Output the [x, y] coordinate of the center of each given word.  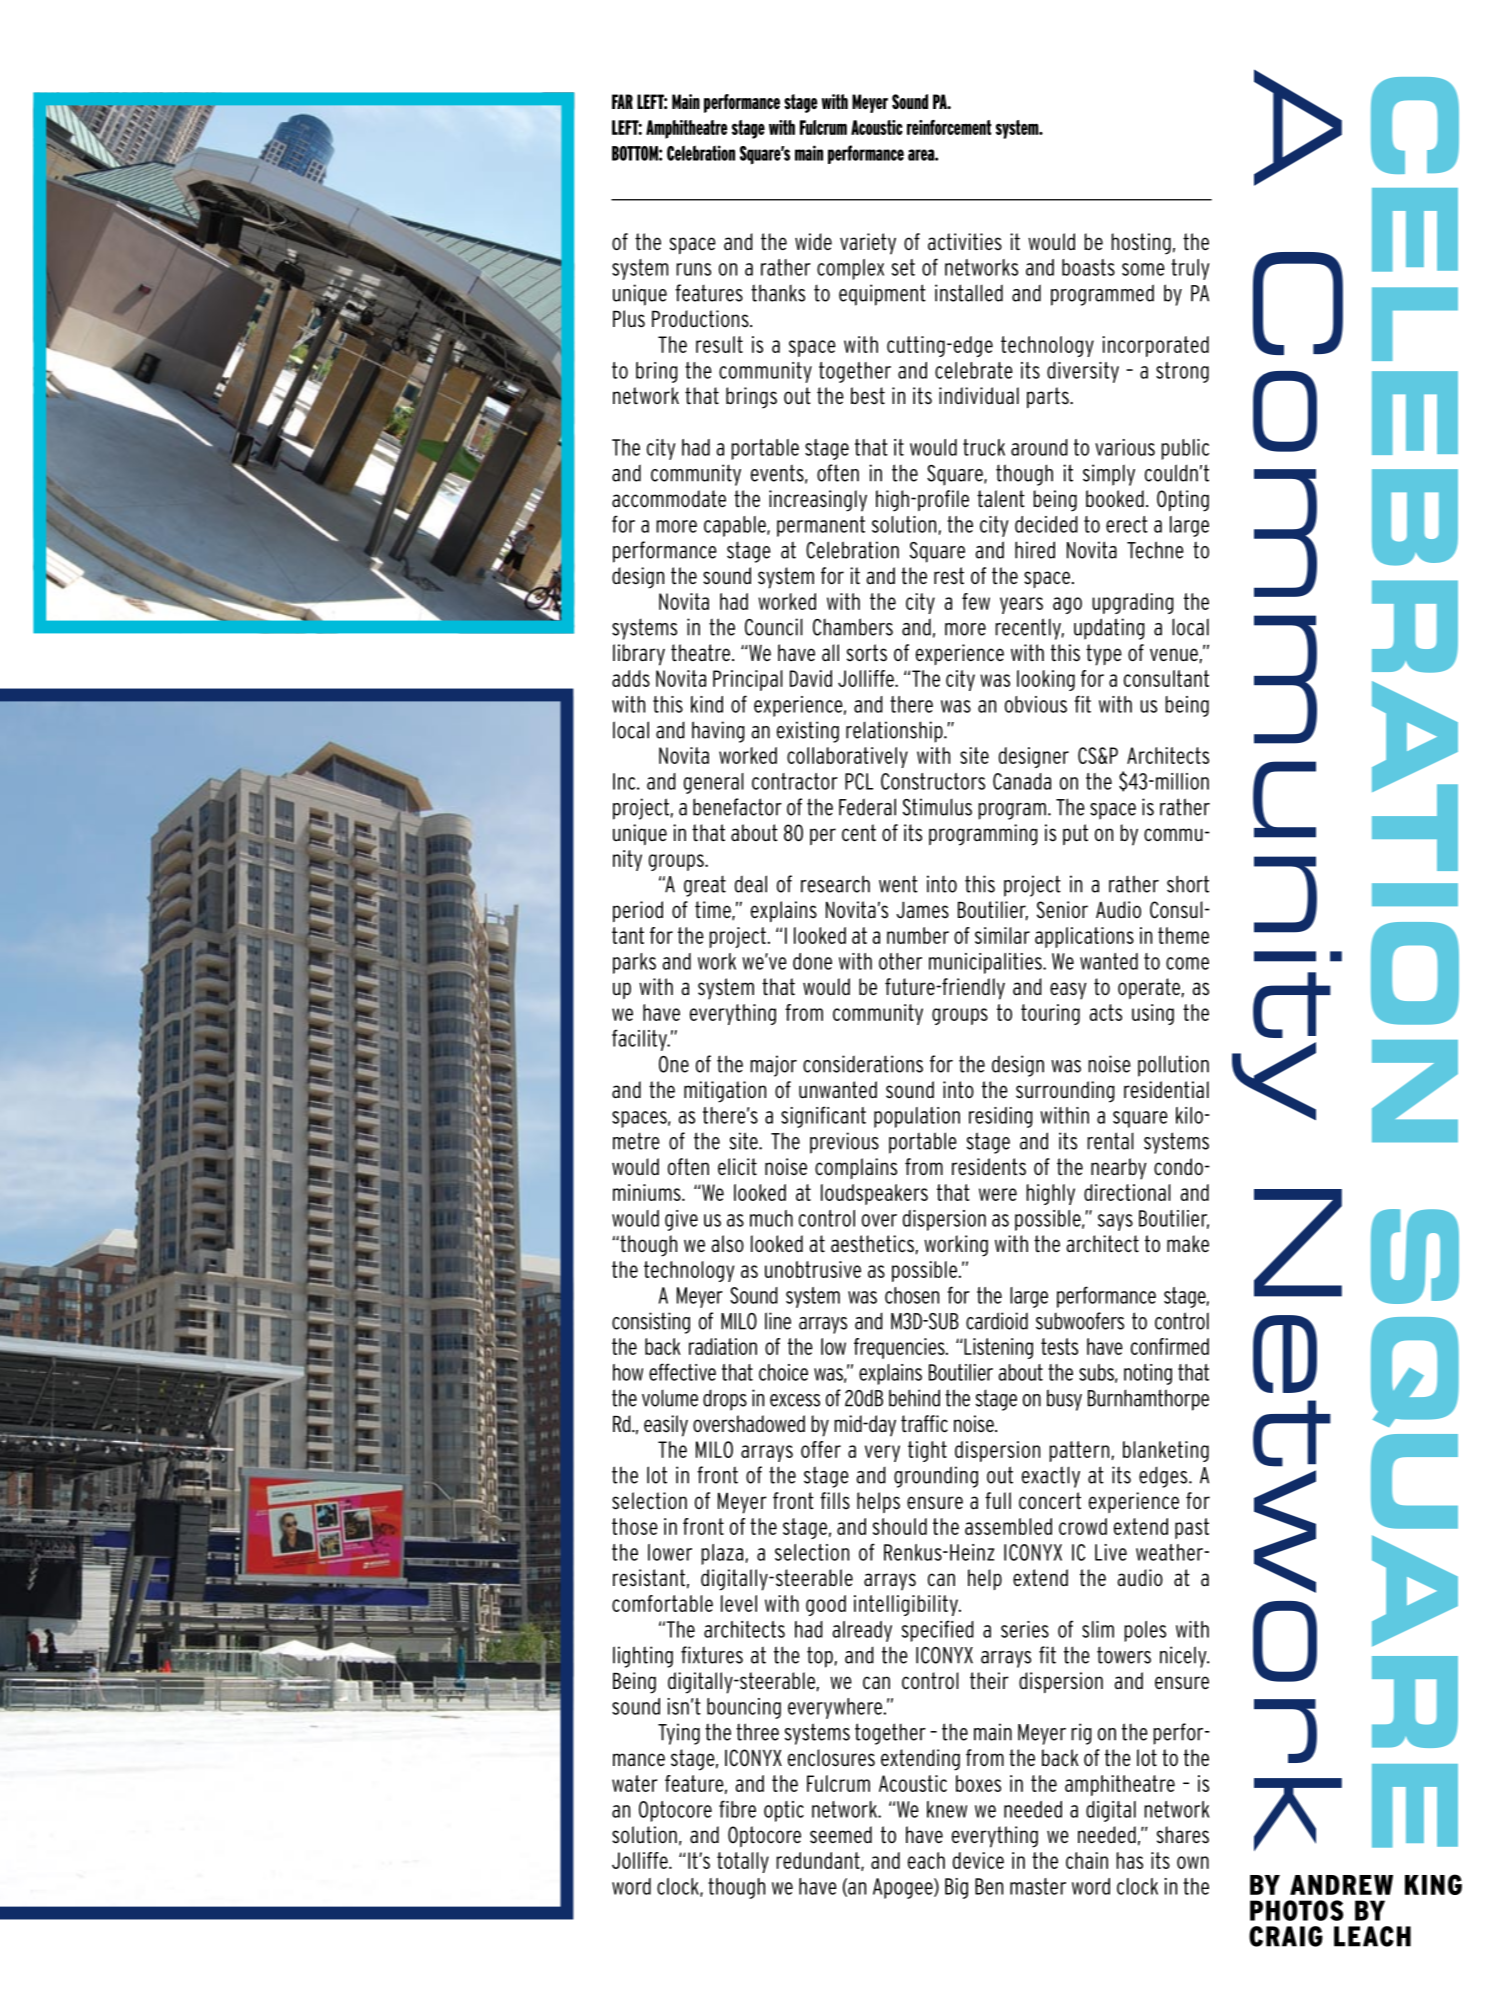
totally [743, 1862]
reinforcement [949, 127]
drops [725, 1400]
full [998, 1501]
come [1187, 963]
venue [1174, 655]
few [976, 601]
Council [774, 627]
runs [693, 269]
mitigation [725, 1092]
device [978, 1860]
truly [1190, 269]
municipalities [986, 963]
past [1192, 1528]
